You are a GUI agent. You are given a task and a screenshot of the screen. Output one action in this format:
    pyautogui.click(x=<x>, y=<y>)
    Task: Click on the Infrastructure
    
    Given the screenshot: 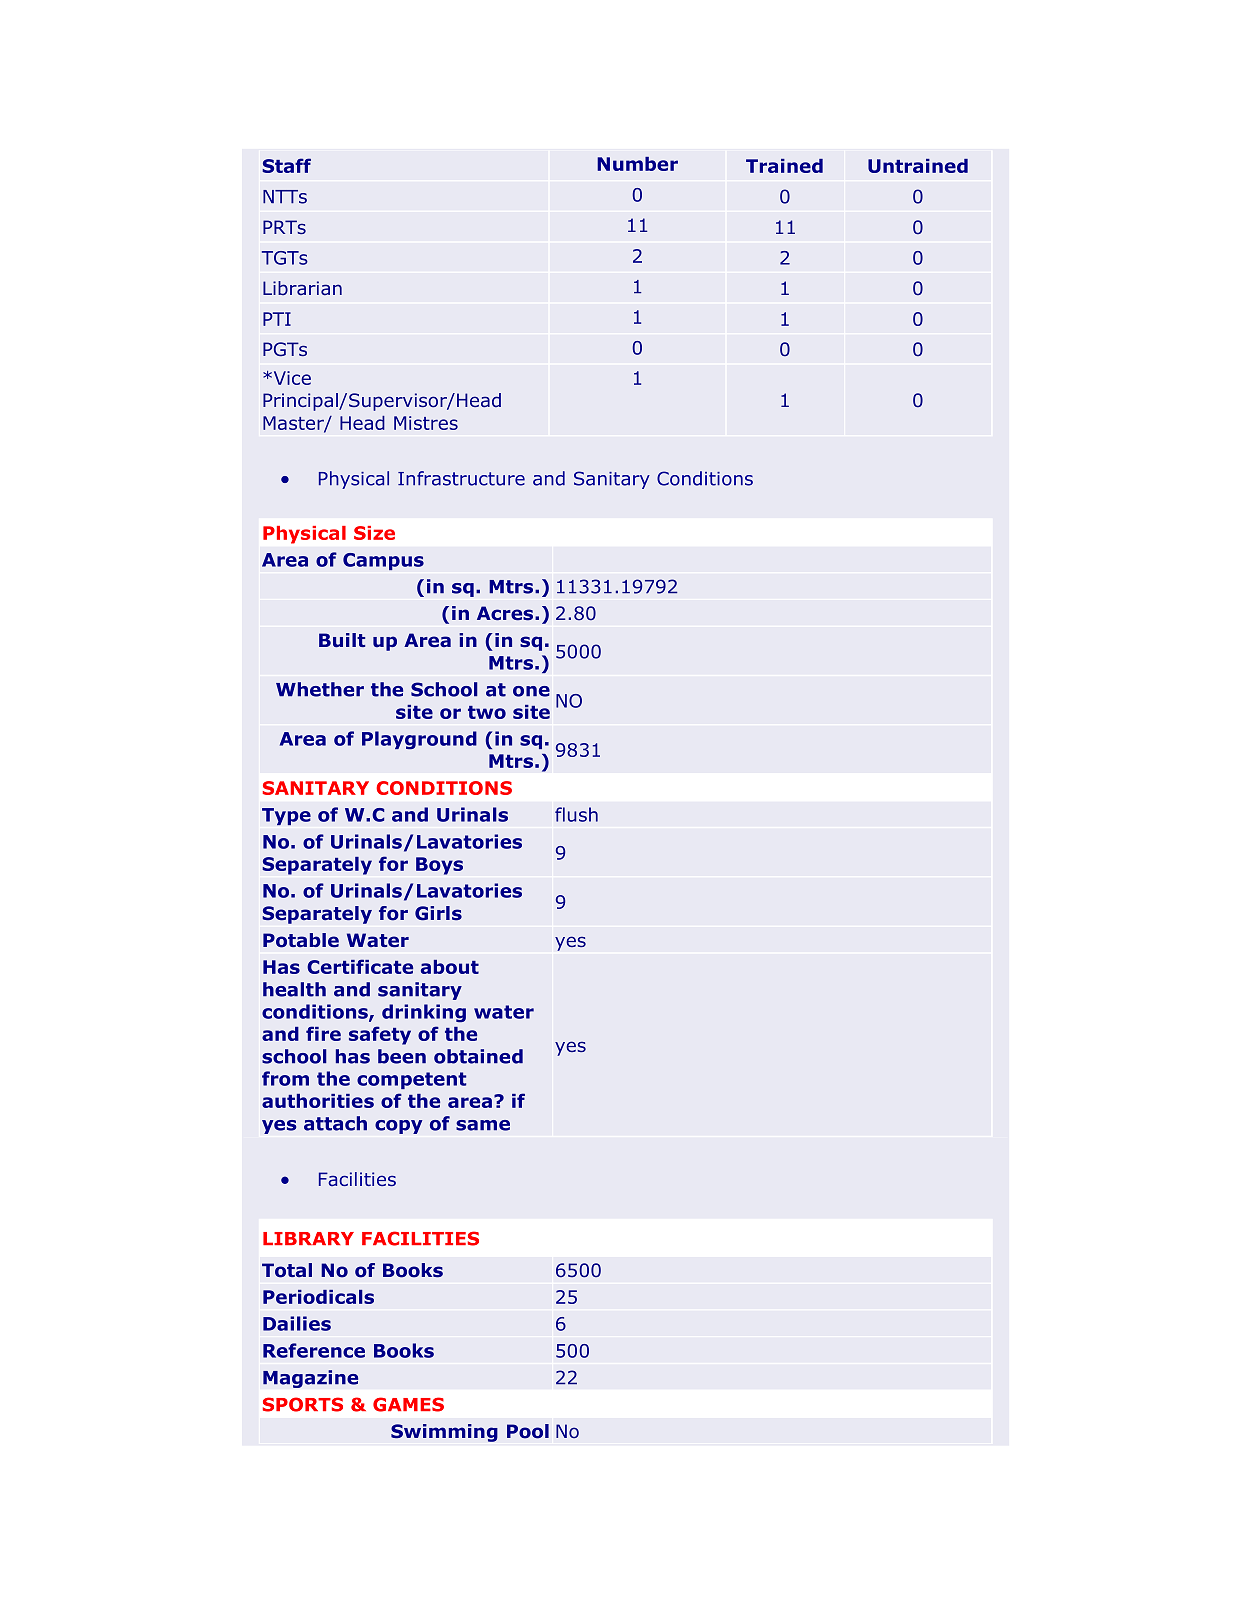 What is the action you would take?
    pyautogui.click(x=461, y=478)
